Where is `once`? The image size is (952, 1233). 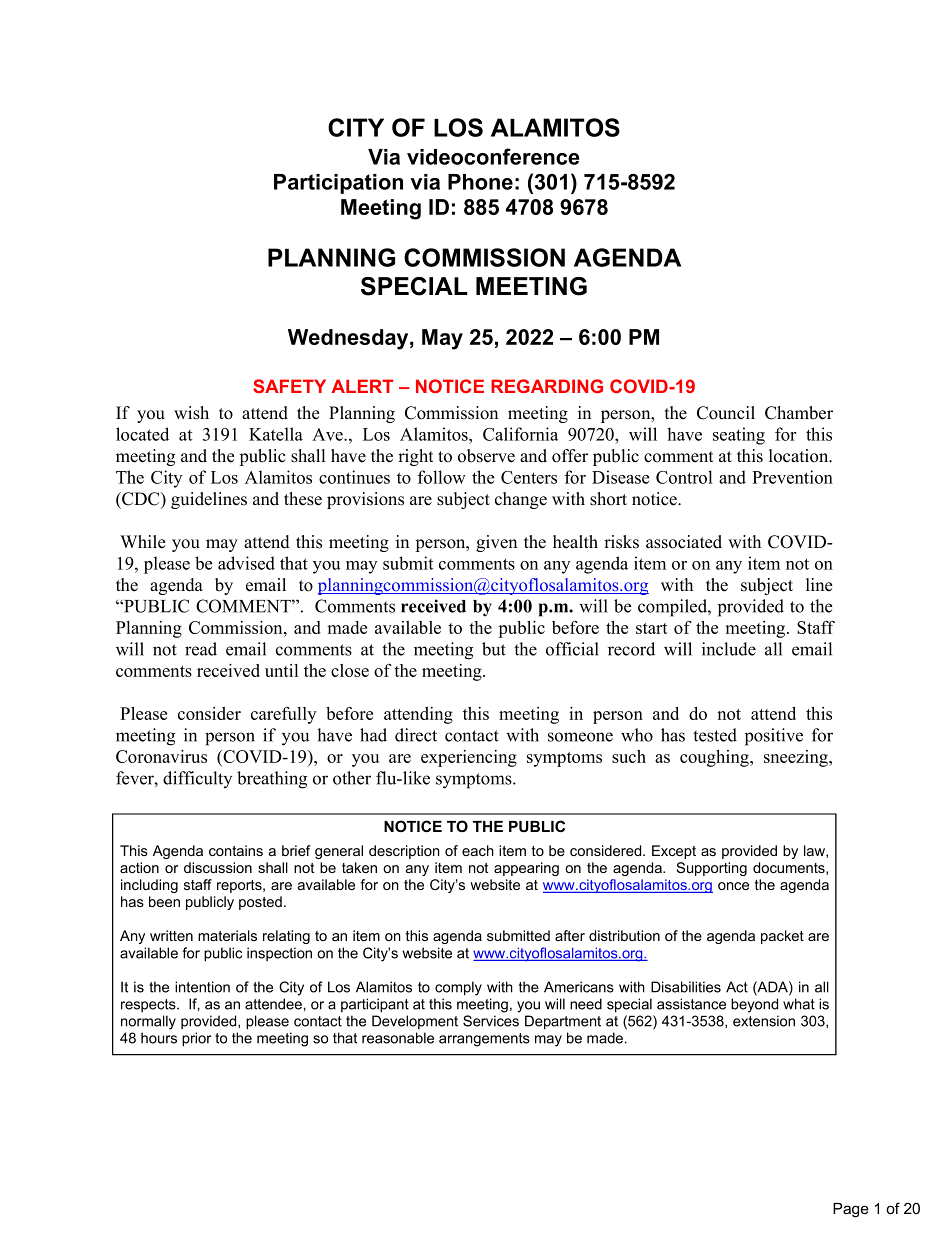 once is located at coordinates (733, 886).
